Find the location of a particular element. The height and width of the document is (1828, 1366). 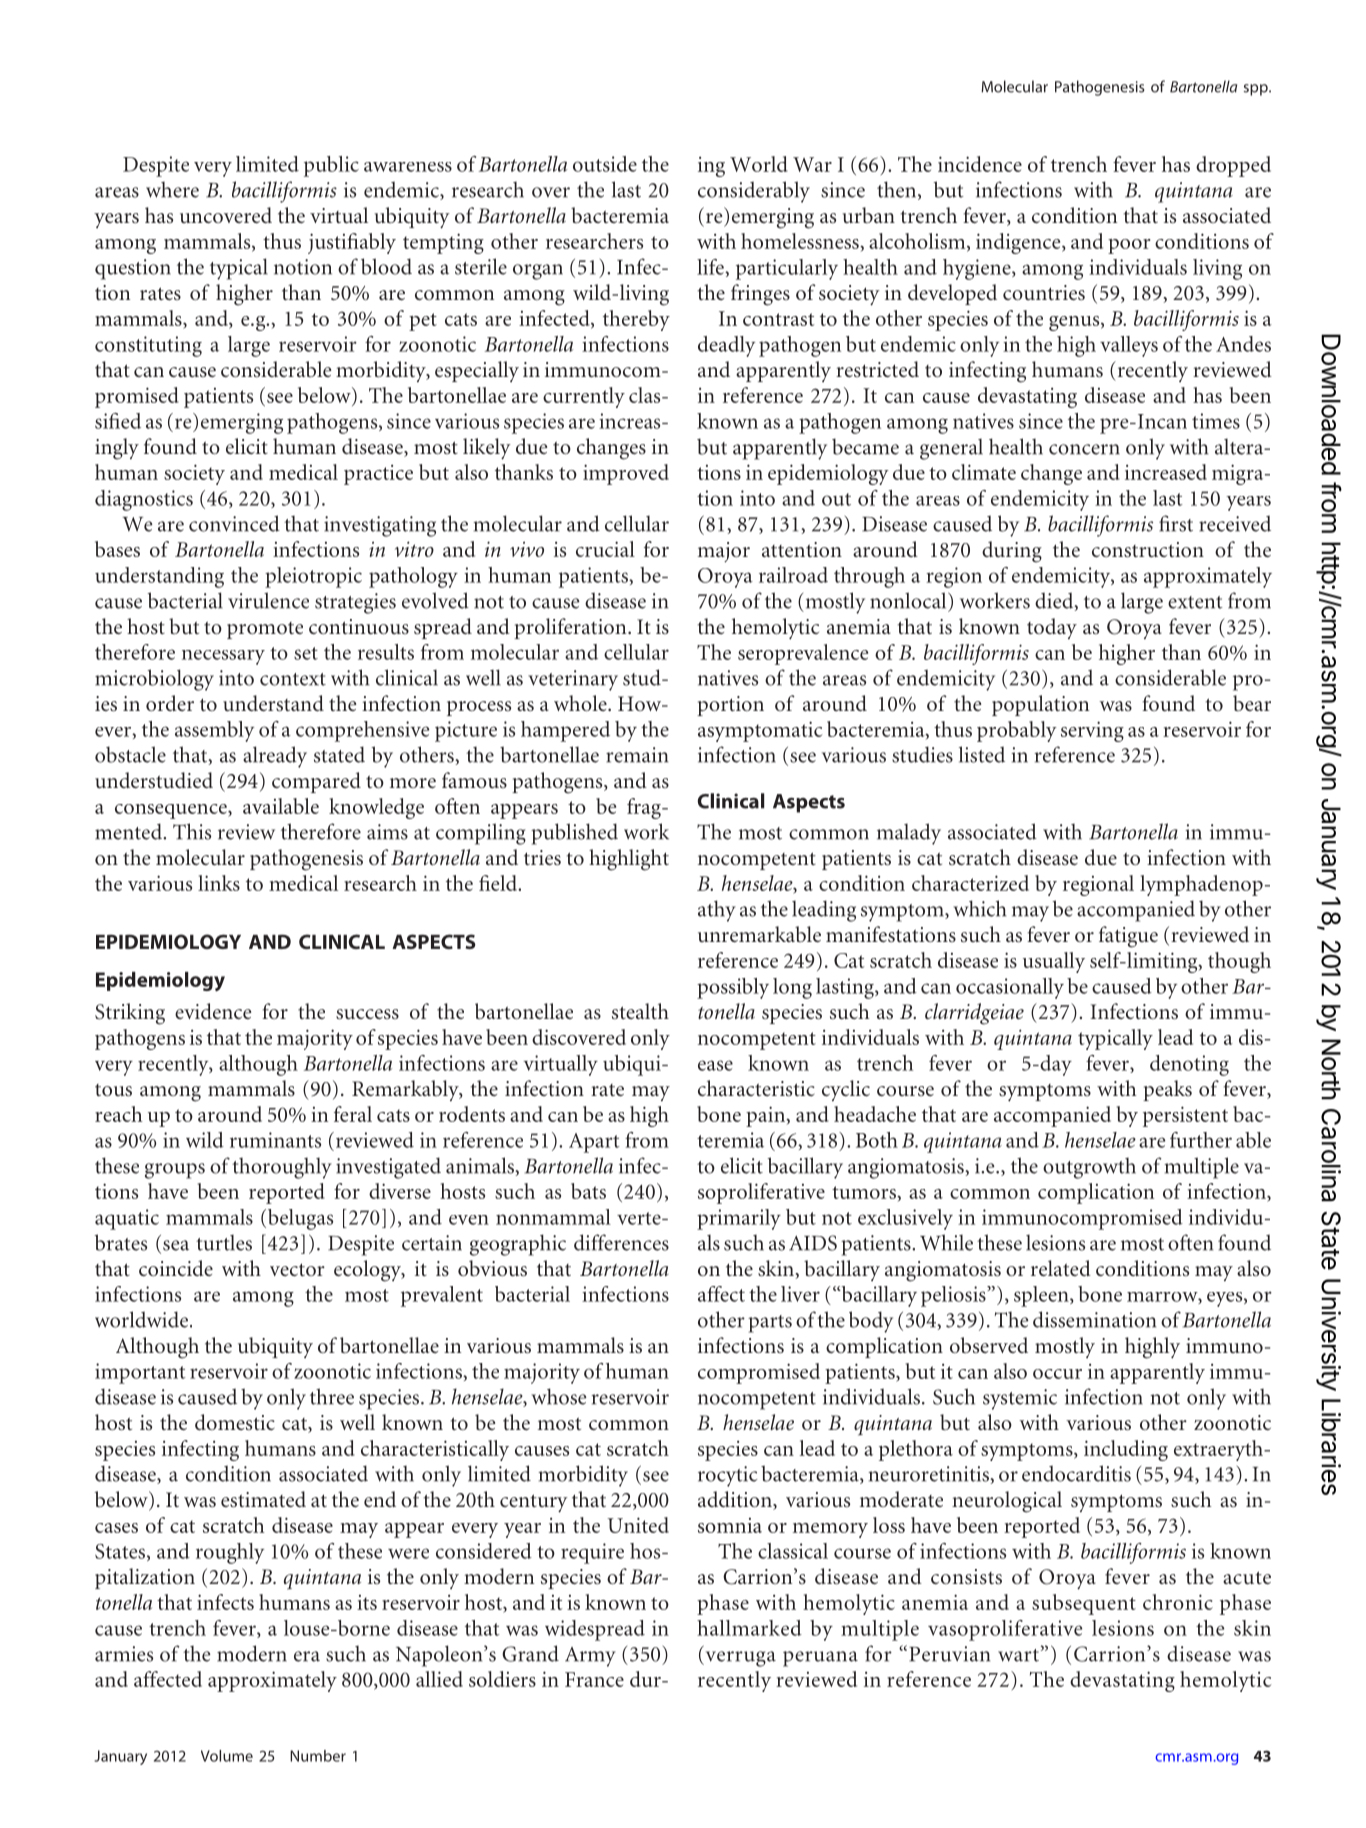

dropped is located at coordinates (1233, 166).
